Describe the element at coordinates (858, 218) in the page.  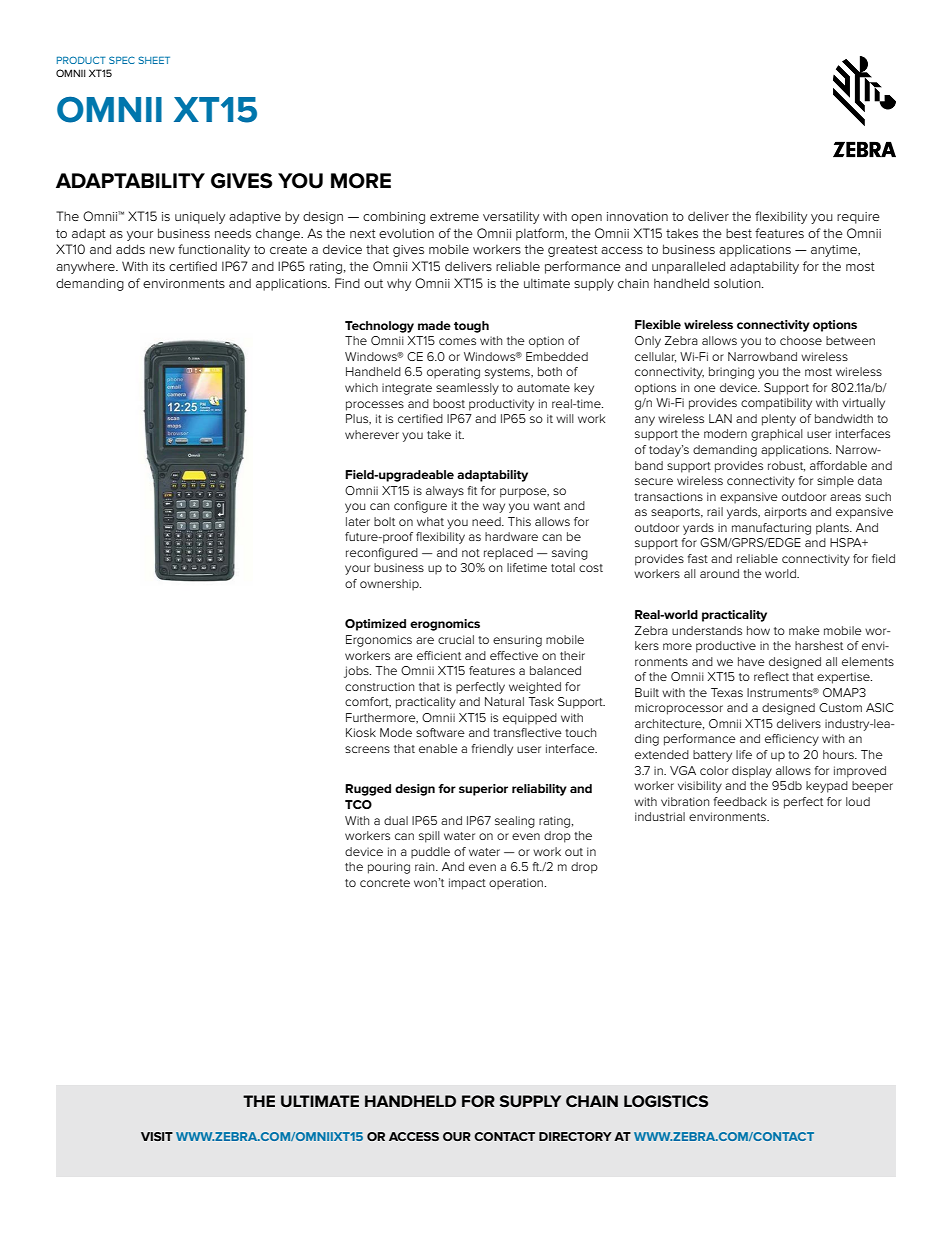
I see `require` at that location.
